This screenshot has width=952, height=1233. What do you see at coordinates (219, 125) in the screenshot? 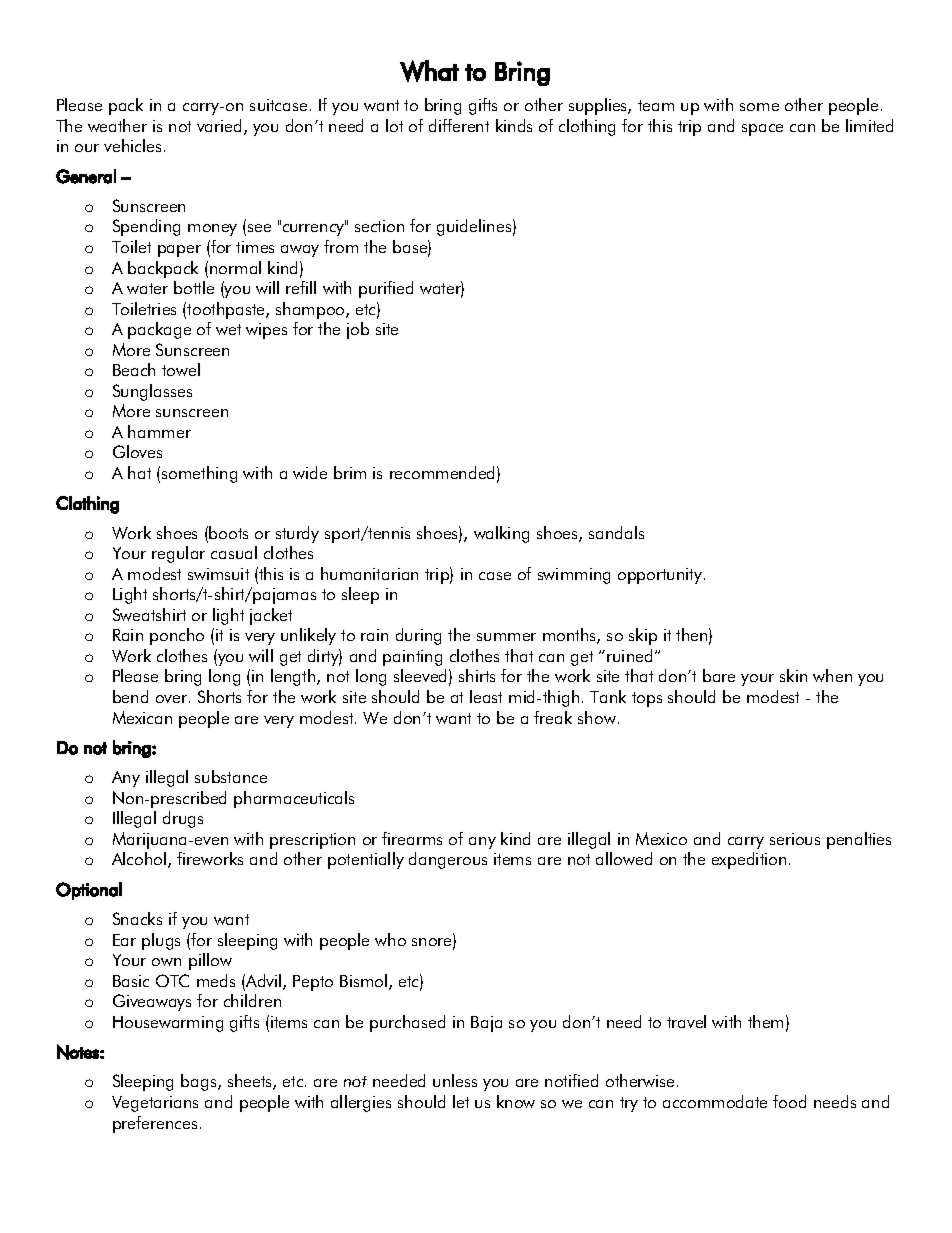
I see `varied` at bounding box center [219, 125].
